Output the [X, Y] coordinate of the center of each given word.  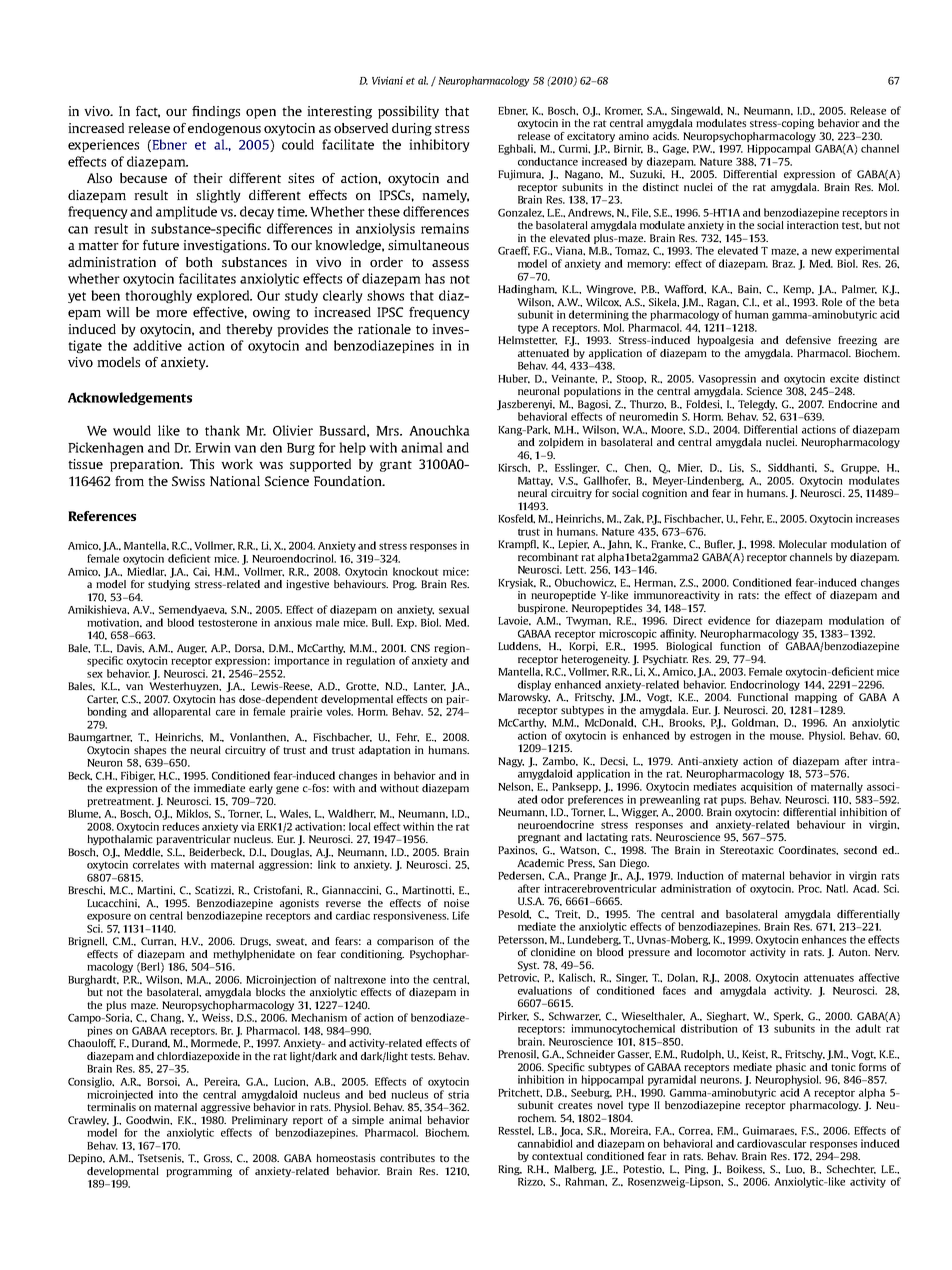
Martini [156, 890]
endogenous [224, 129]
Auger [192, 649]
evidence [729, 620]
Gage [676, 150]
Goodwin [149, 1120]
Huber [514, 378]
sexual [454, 609]
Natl [837, 888]
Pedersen [521, 876]
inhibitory [439, 145]
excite [844, 378]
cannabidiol [545, 1143]
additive [157, 345]
